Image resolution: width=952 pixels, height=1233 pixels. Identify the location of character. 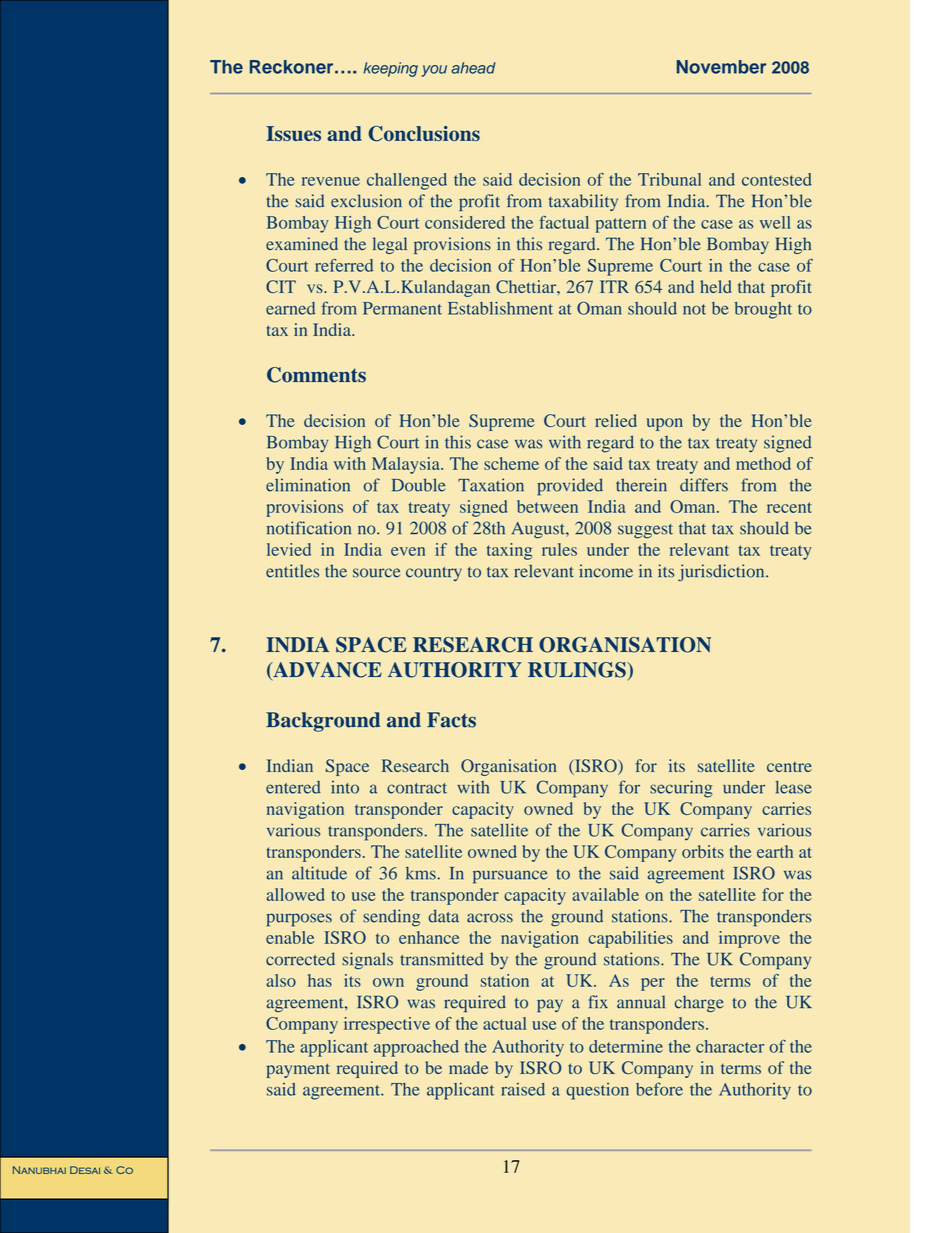
(730, 1046).
